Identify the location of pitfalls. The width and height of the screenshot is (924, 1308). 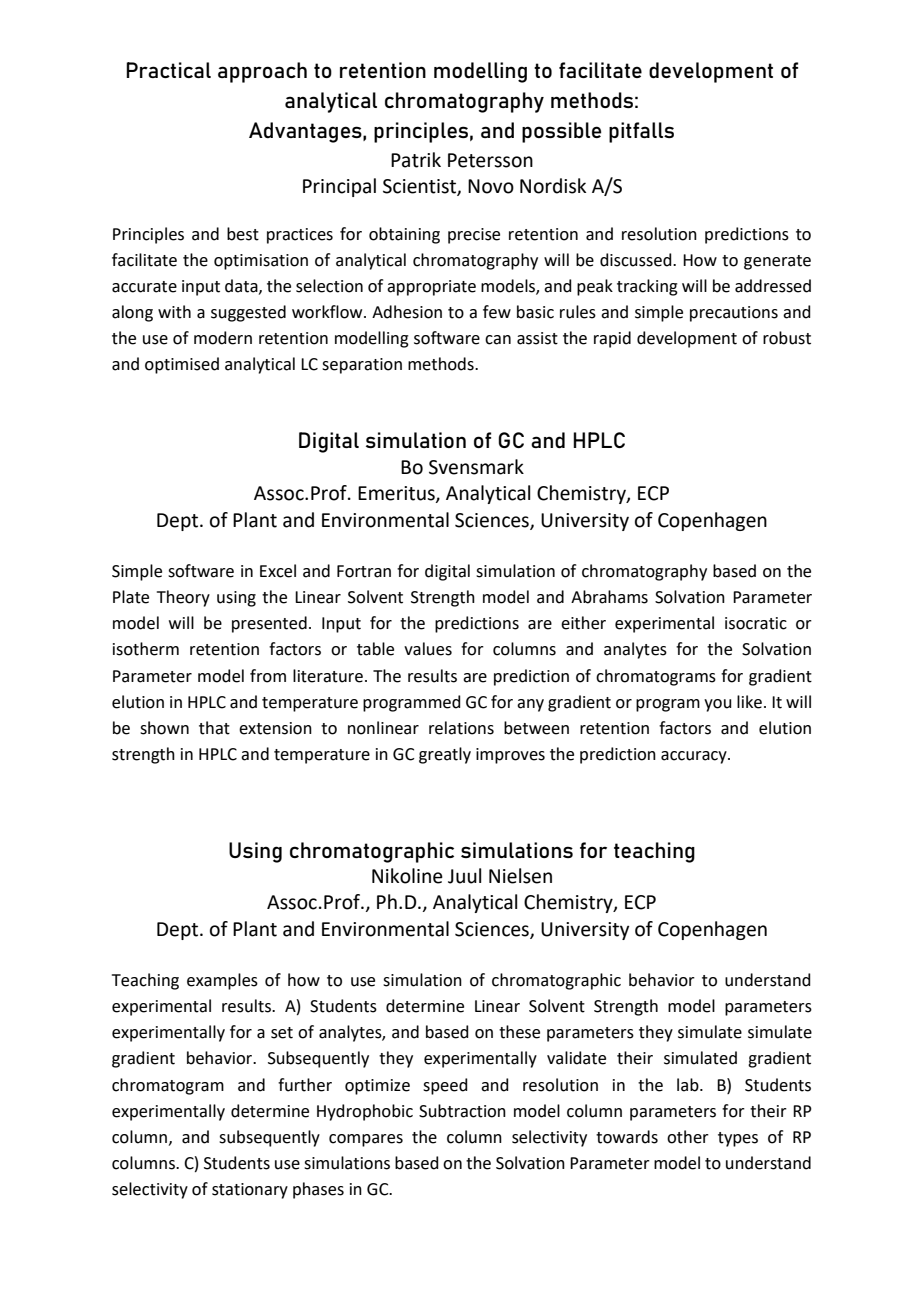
(641, 132).
